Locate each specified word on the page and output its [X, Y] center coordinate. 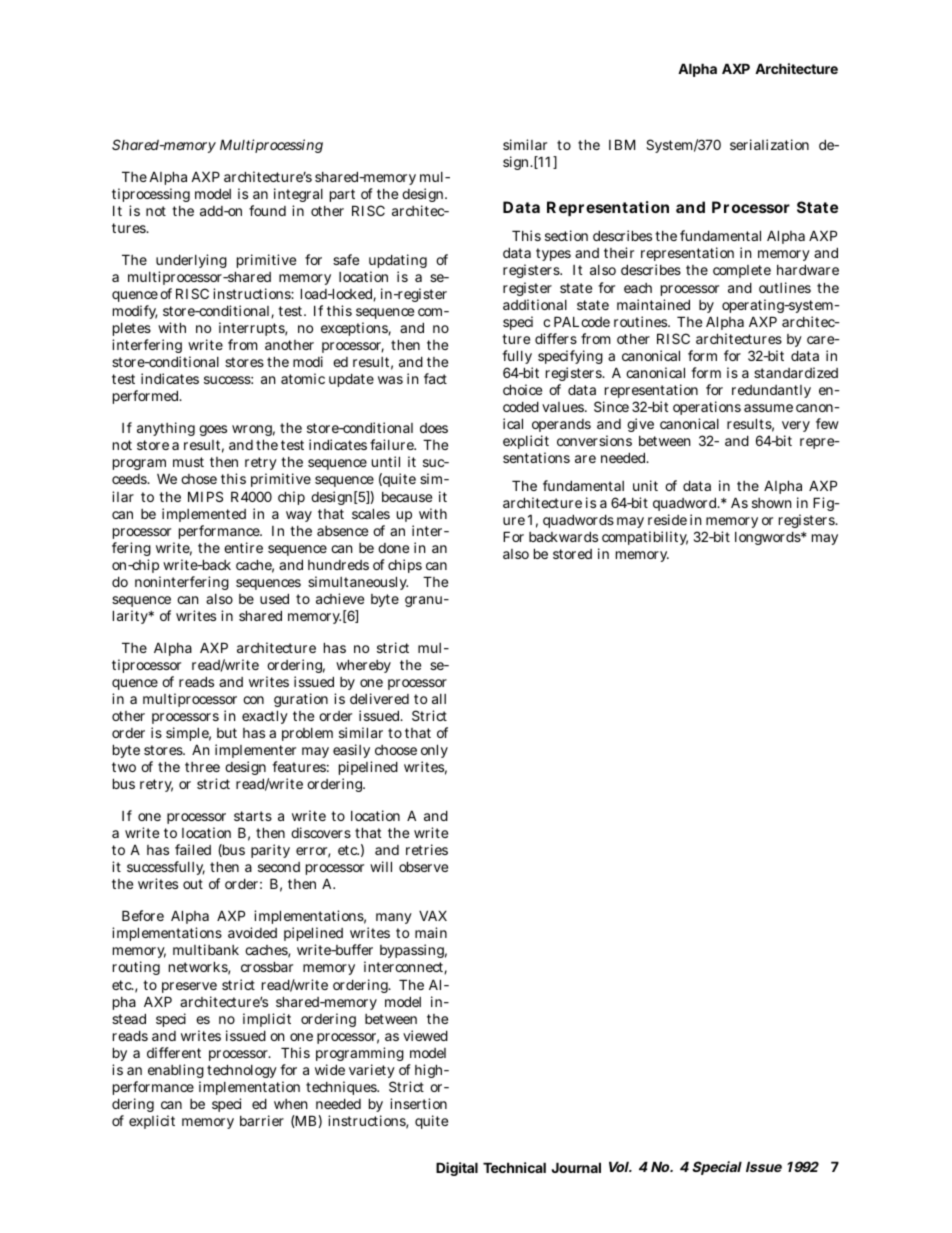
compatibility [645, 538]
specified [239, 1105]
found [267, 210]
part [342, 195]
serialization [769, 144]
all [439, 699]
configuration [285, 702]
